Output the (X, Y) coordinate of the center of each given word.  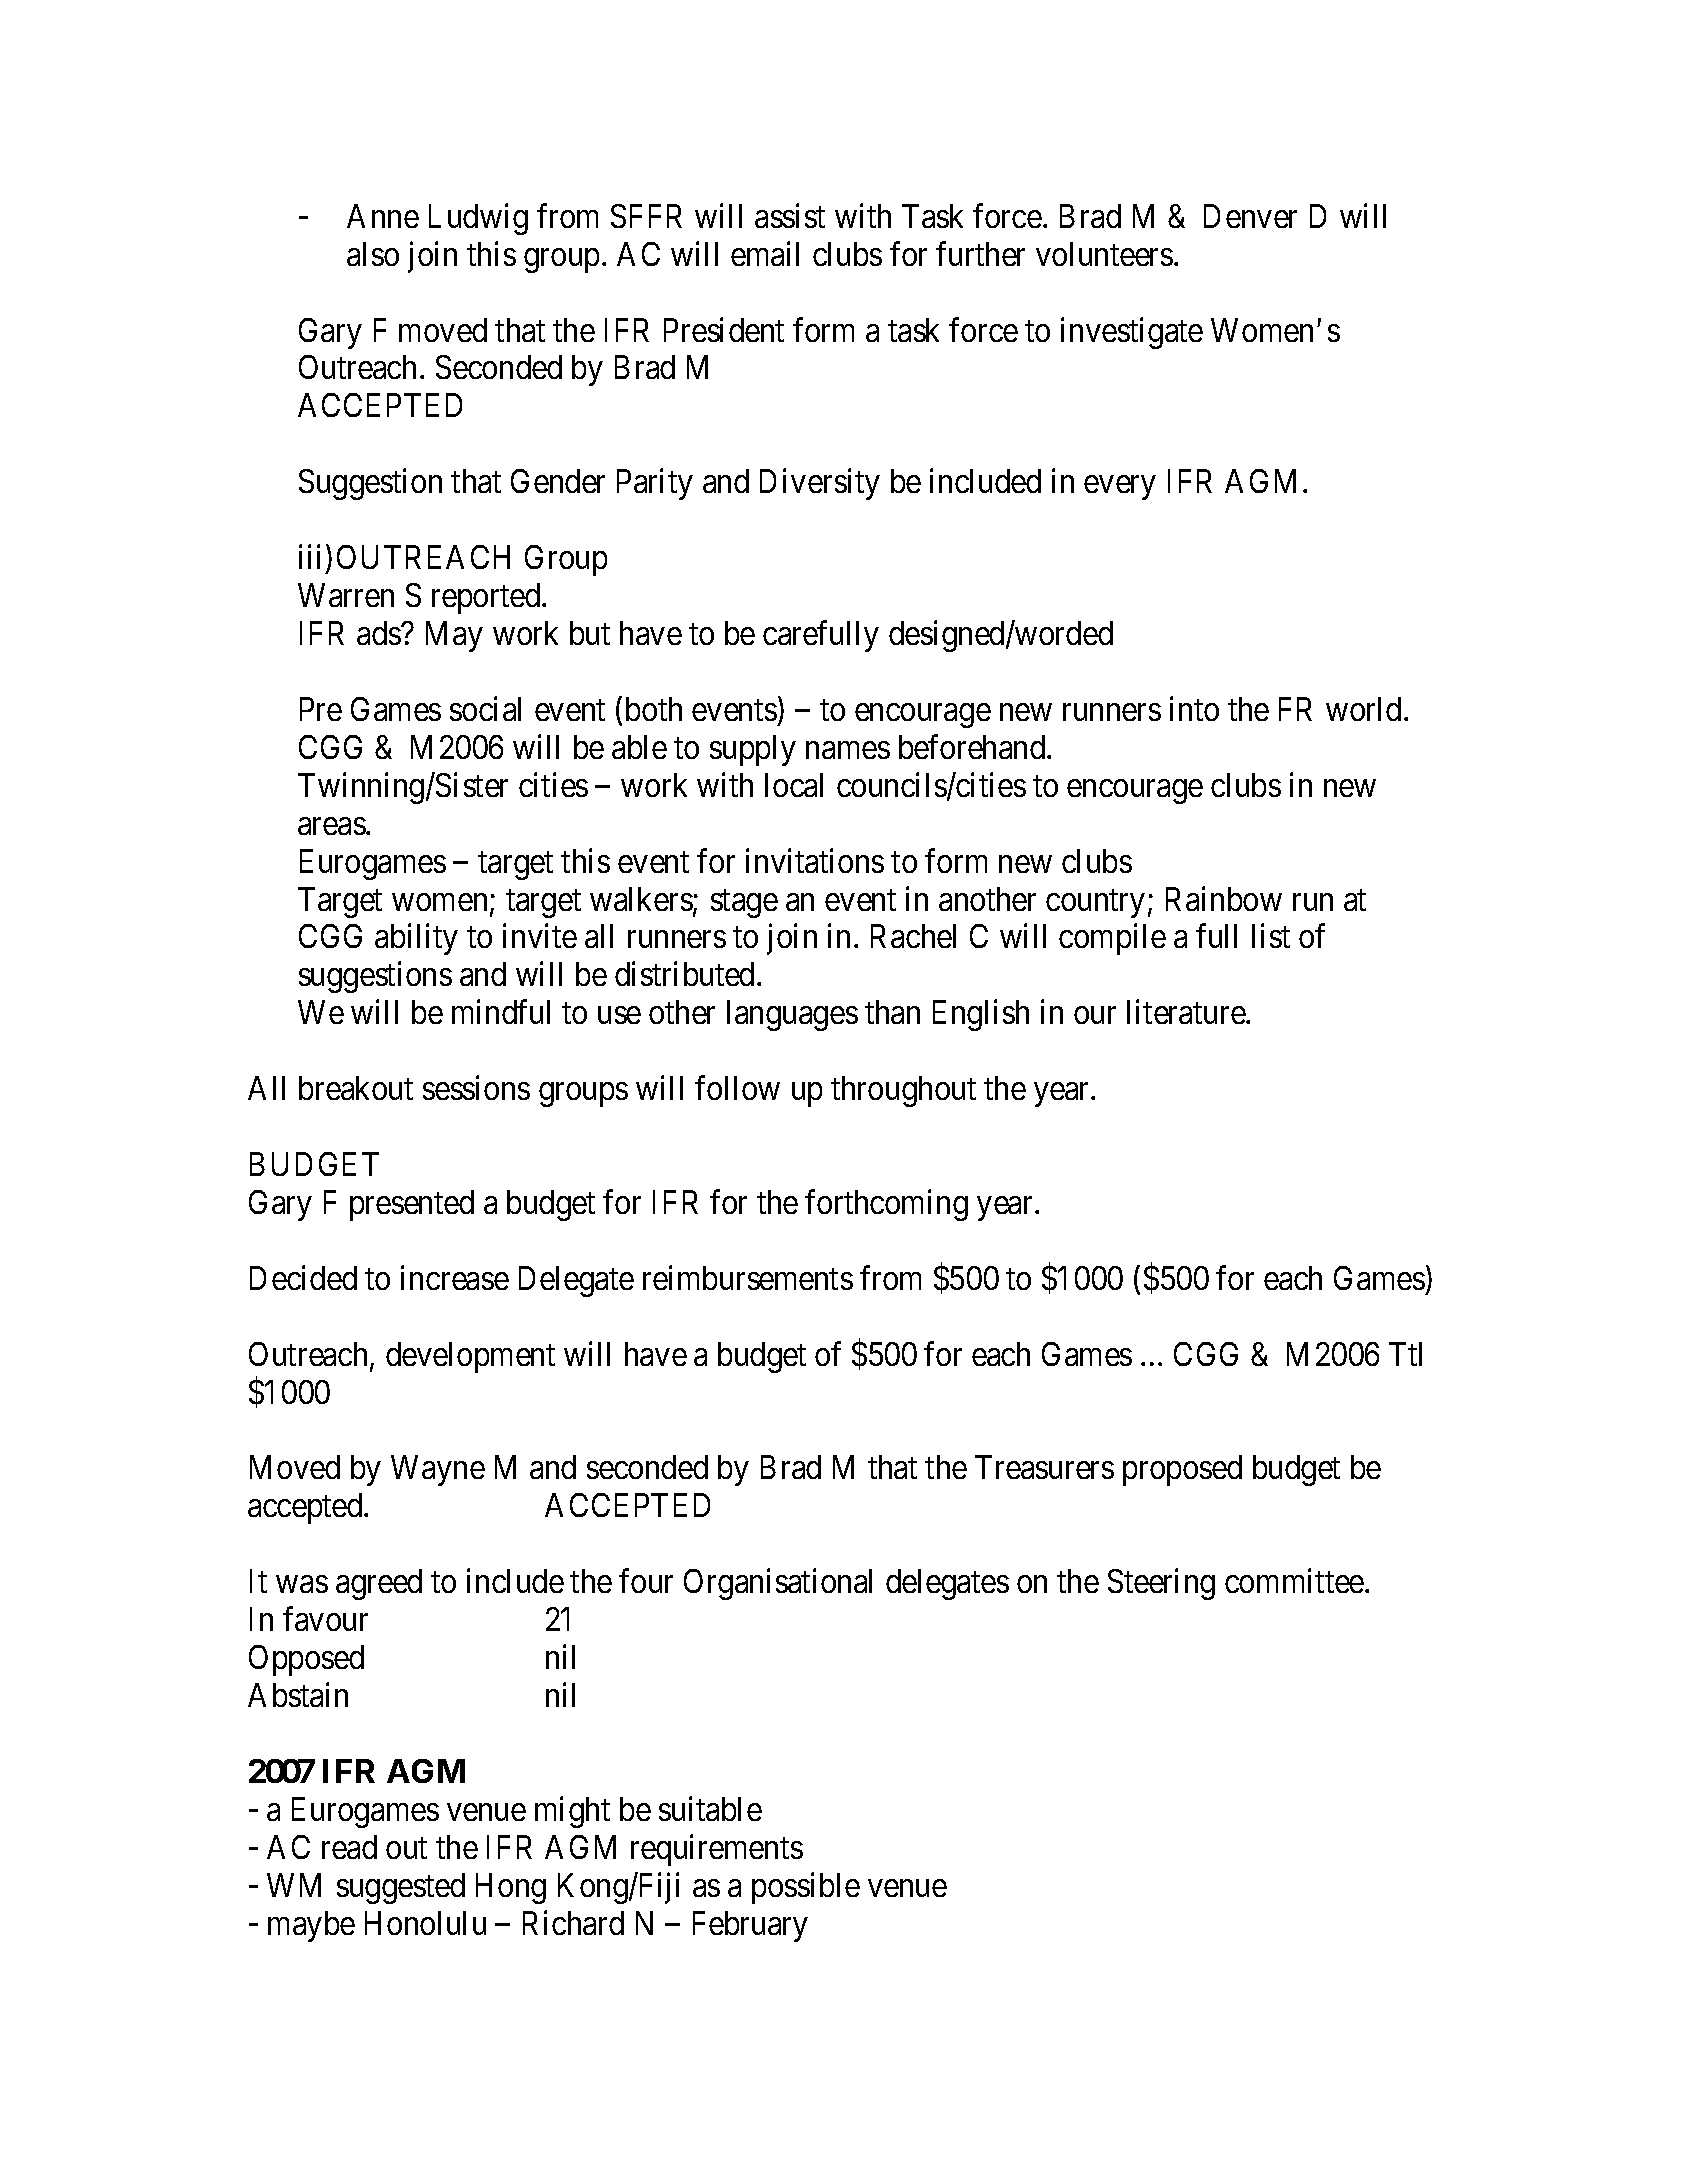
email (765, 253)
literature (1187, 1012)
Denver (1250, 216)
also (373, 254)
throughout (903, 1091)
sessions (476, 1088)
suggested (401, 1888)
